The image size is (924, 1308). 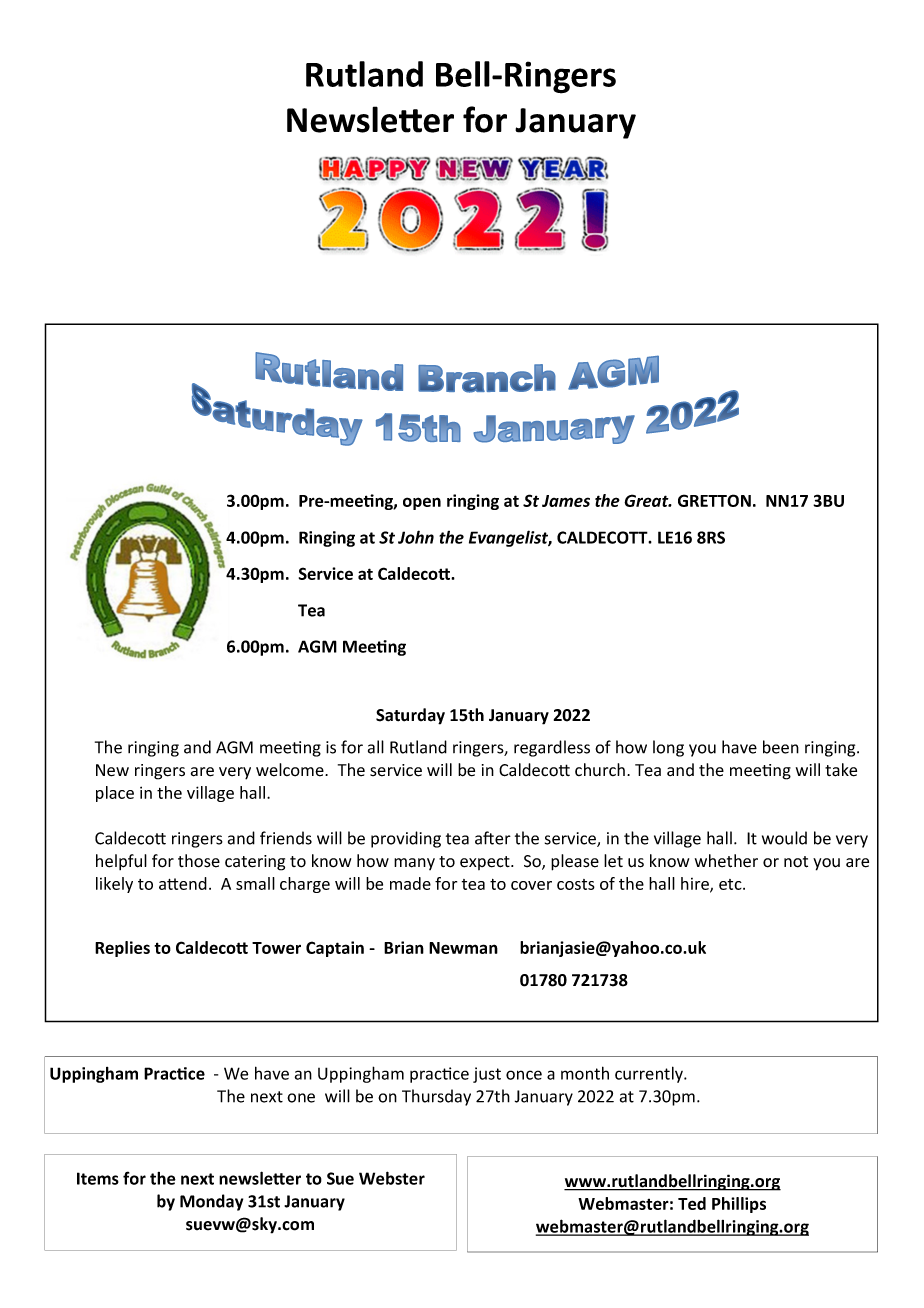 What do you see at coordinates (731, 884) in the screenshot?
I see `etc` at bounding box center [731, 884].
